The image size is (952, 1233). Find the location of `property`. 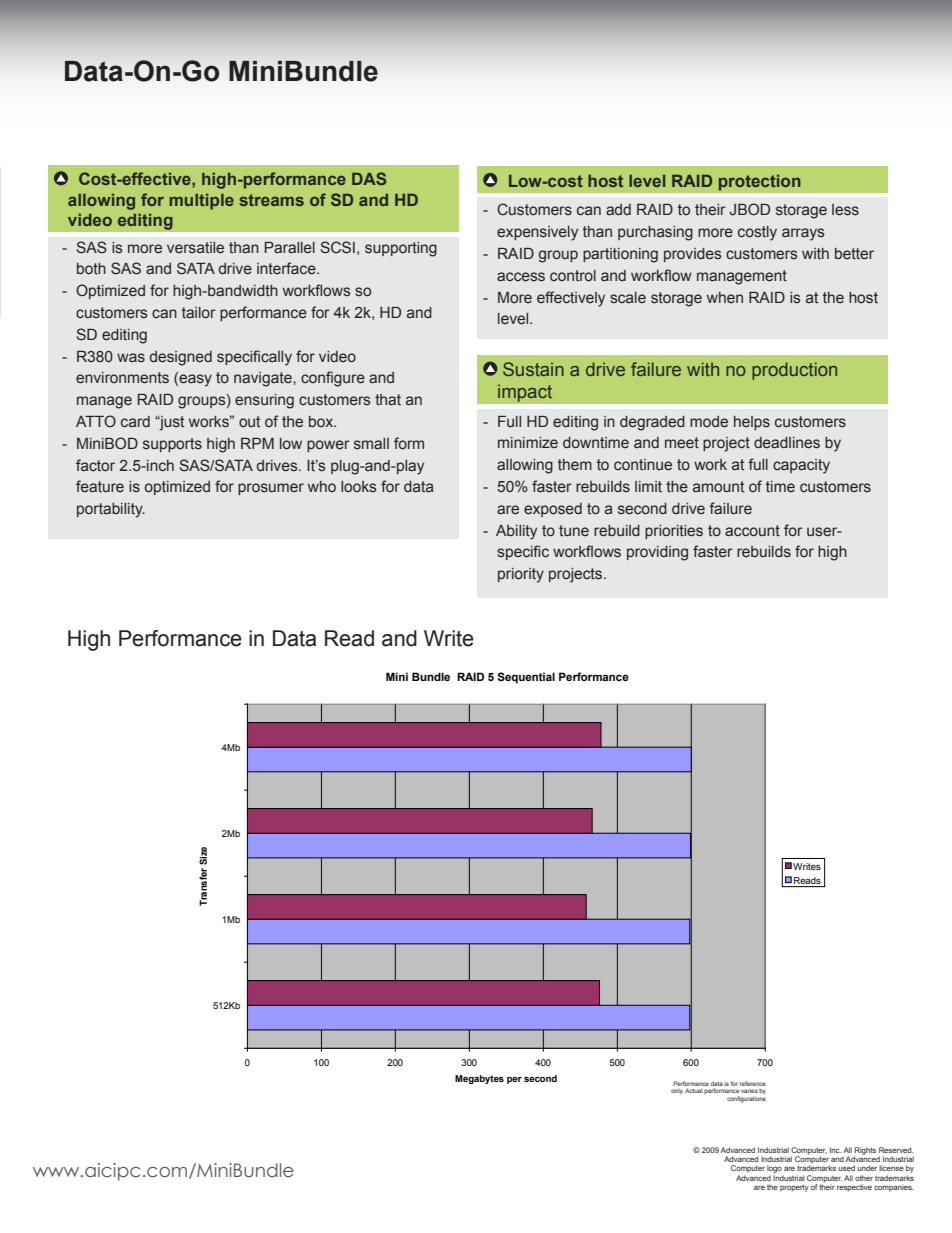

property is located at coordinates (794, 1188).
